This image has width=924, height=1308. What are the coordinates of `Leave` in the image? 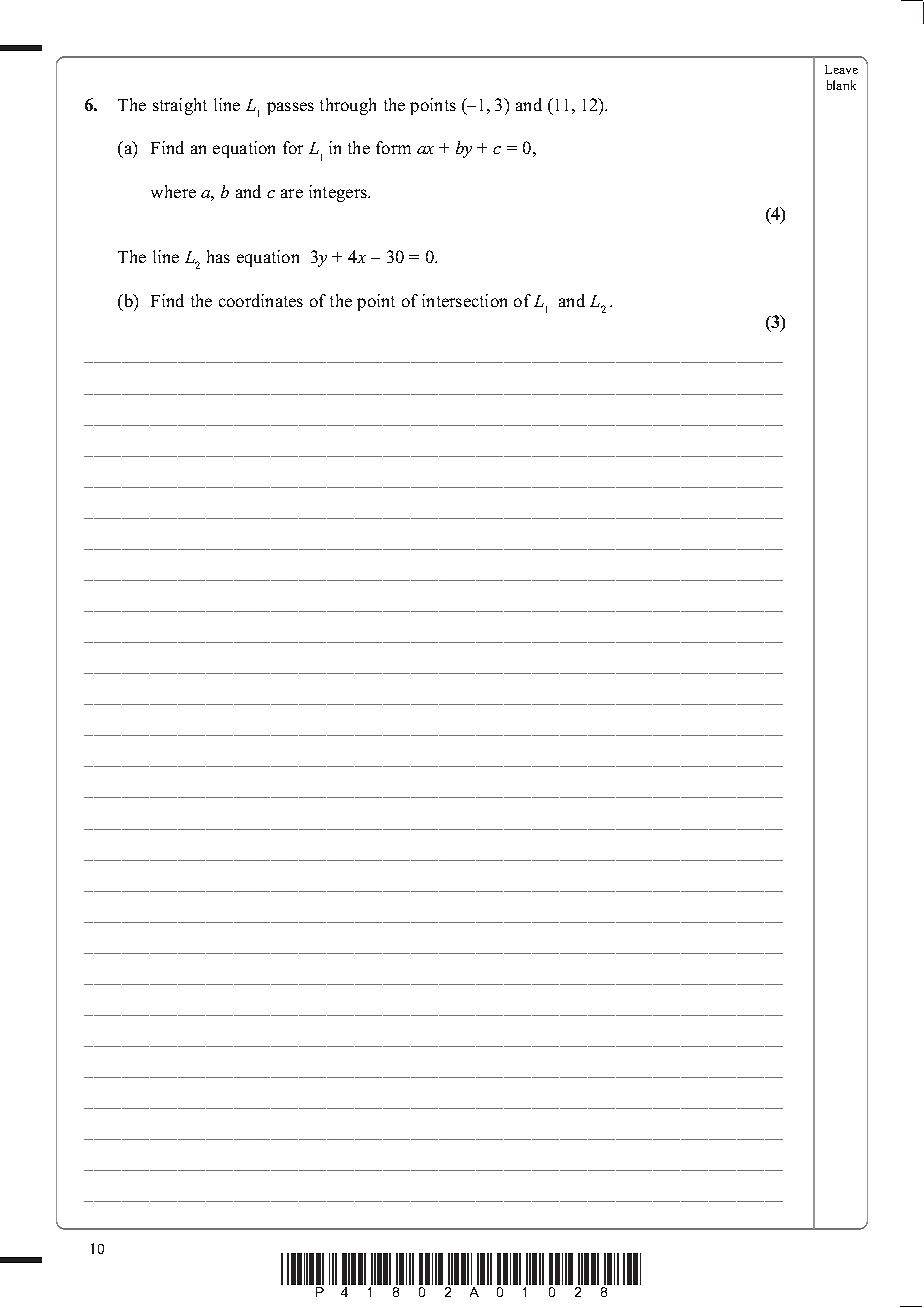 It's located at (841, 69).
